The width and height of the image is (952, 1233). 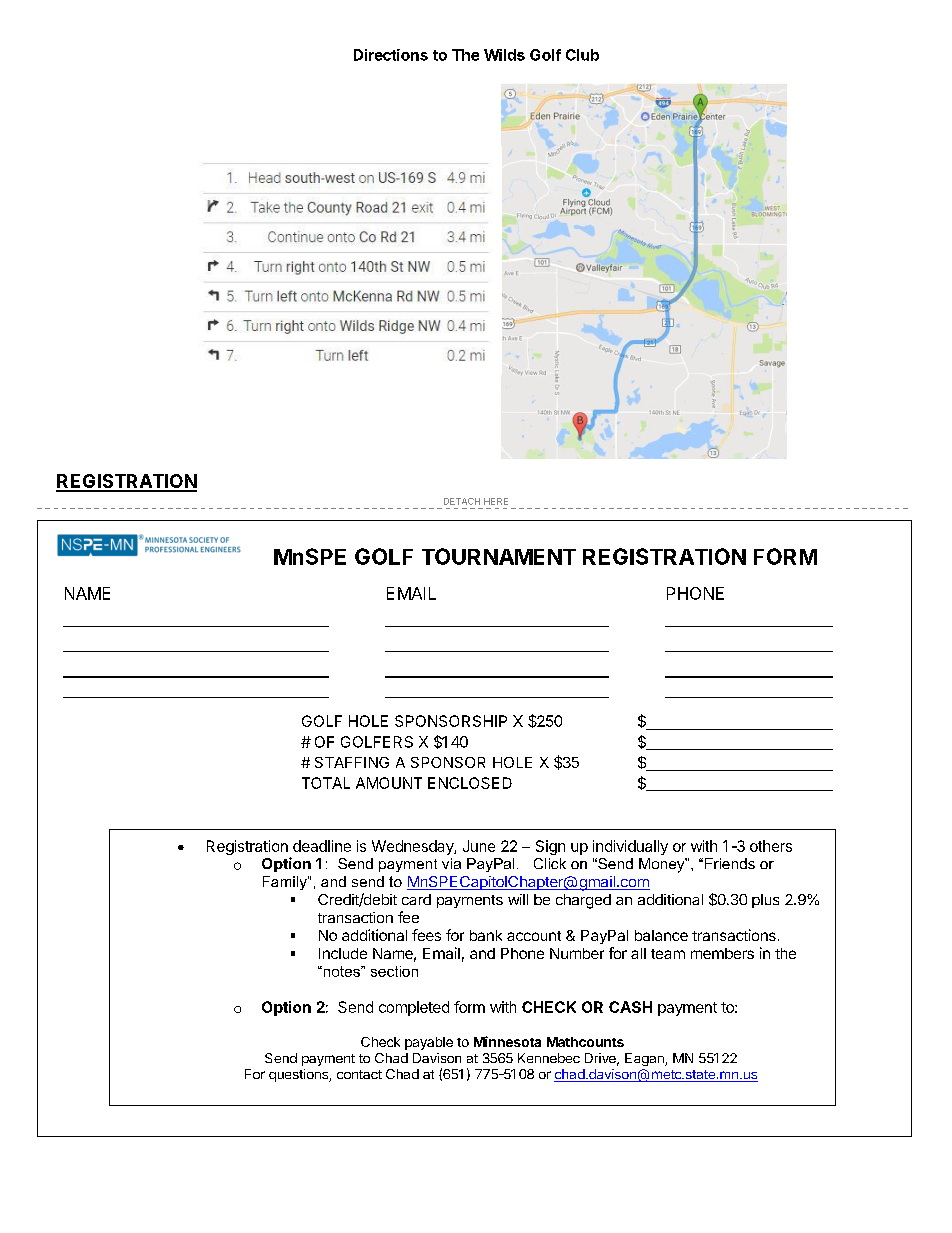 What do you see at coordinates (550, 847) in the image?
I see `Sign` at bounding box center [550, 847].
